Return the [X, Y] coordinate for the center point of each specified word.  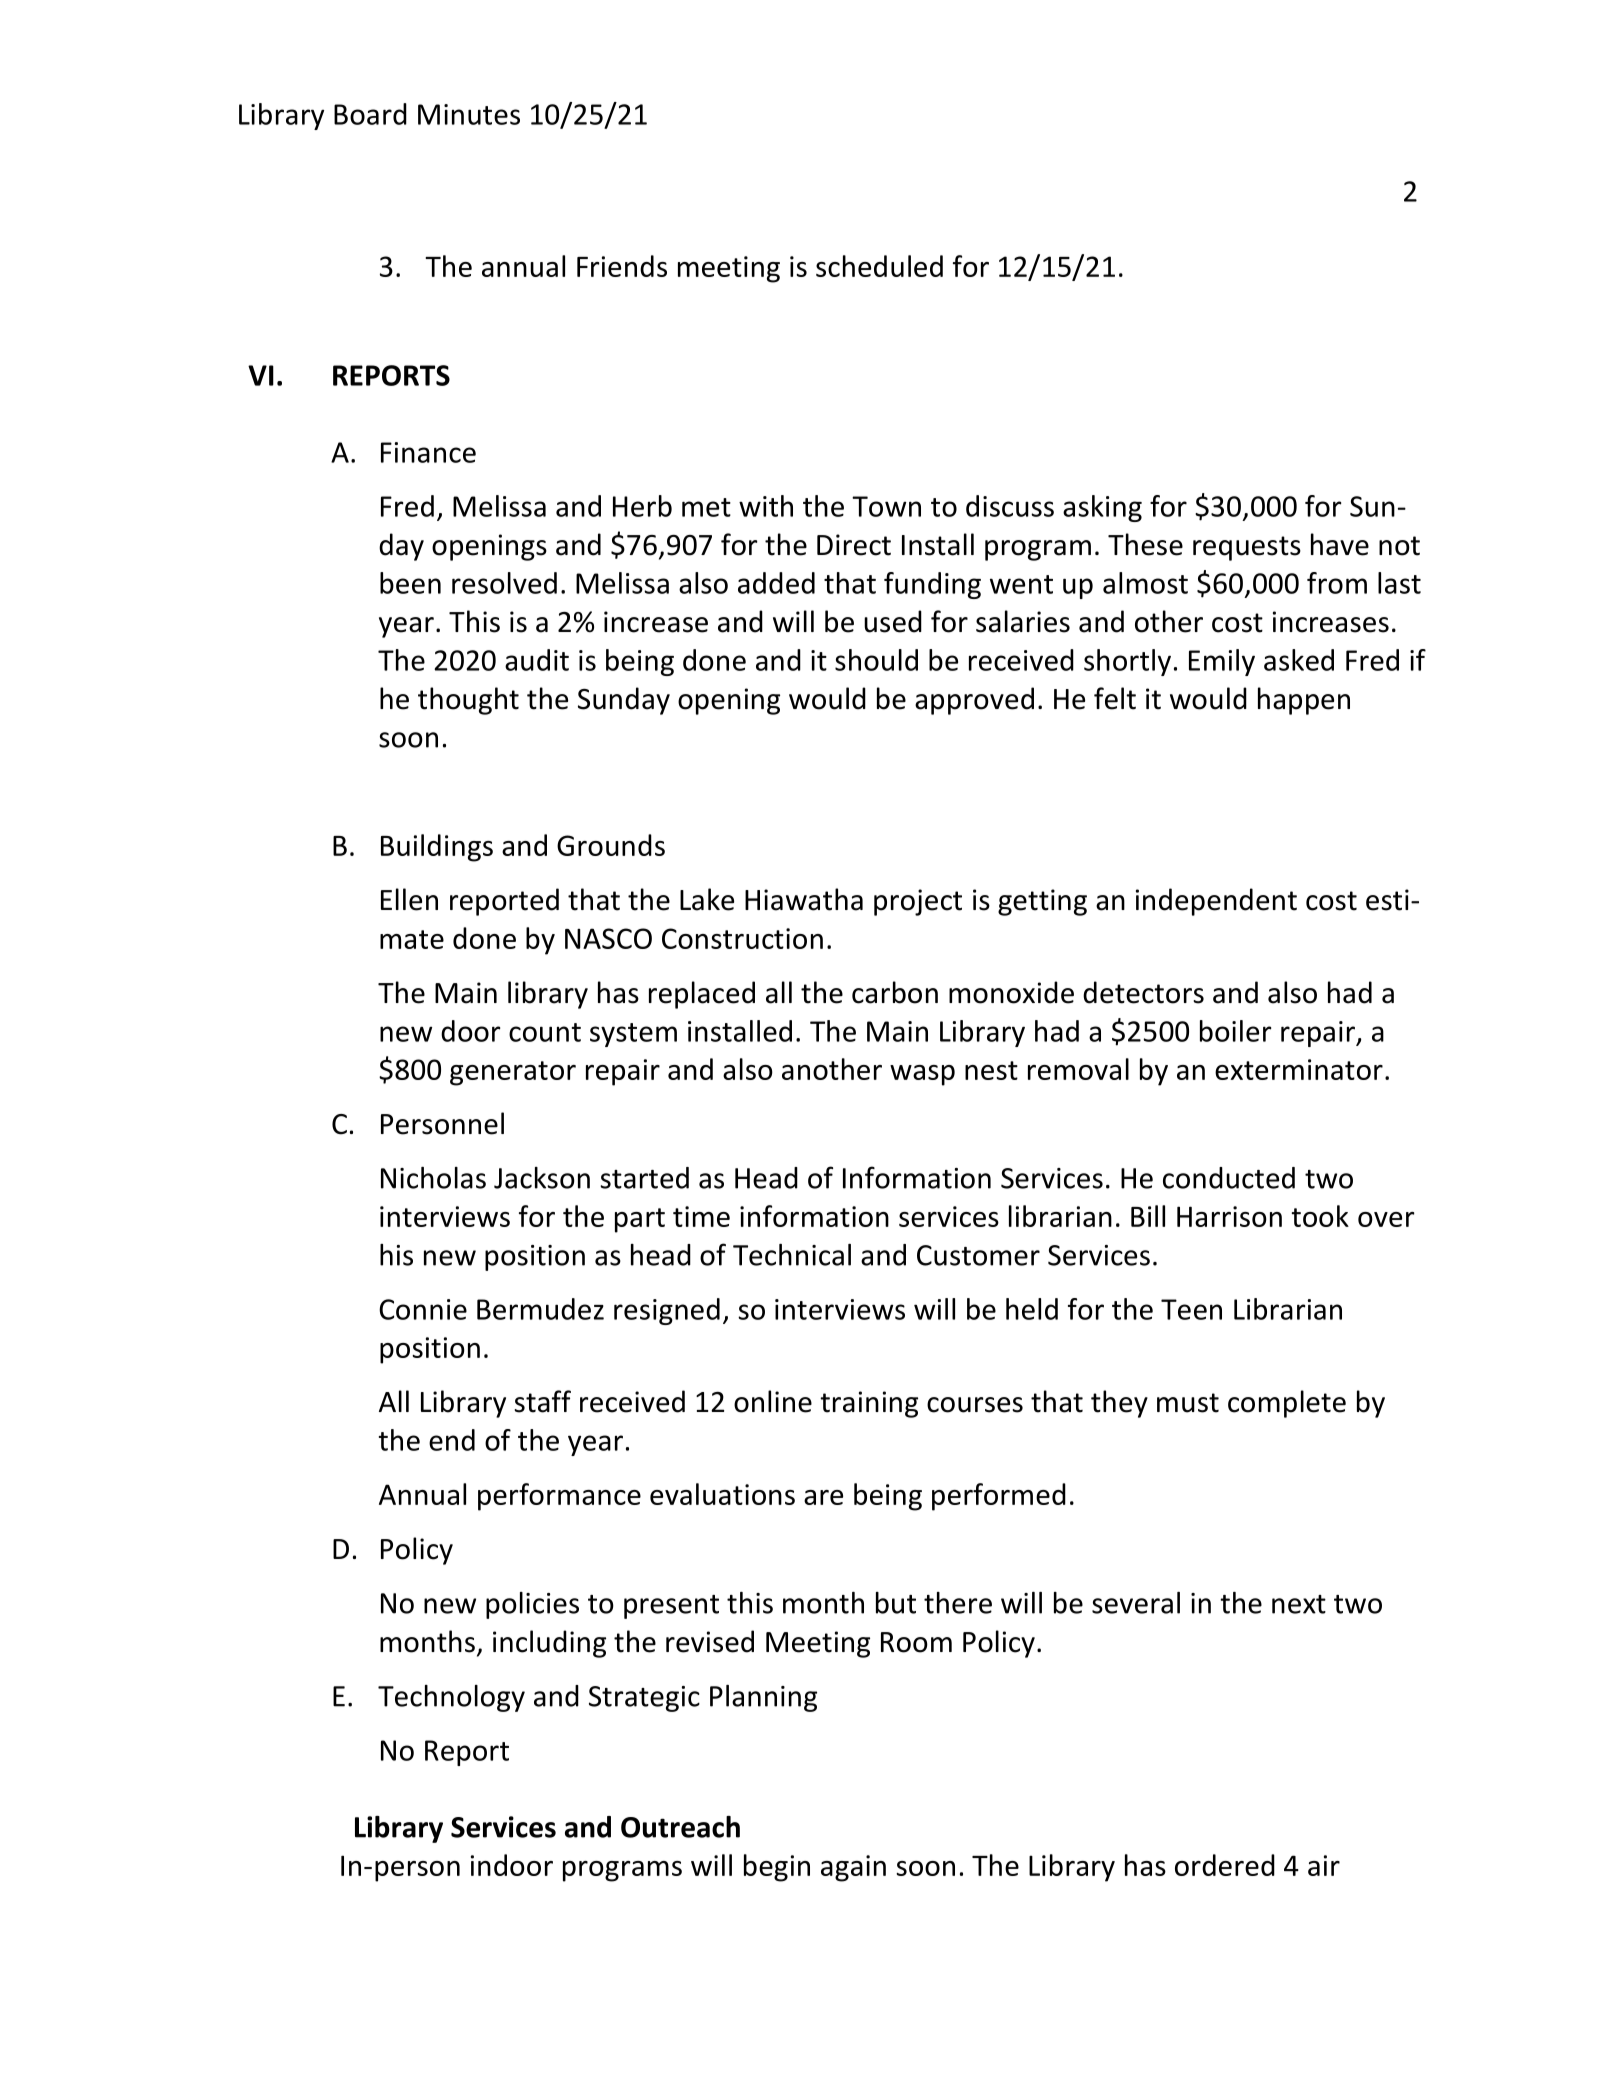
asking [1102, 508]
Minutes [469, 114]
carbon [895, 992]
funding [932, 585]
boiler [1235, 1031]
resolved [504, 583]
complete [1287, 1404]
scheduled [879, 266]
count [545, 1032]
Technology [451, 1698]
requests [1247, 548]
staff [543, 1401]
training [869, 1404]
